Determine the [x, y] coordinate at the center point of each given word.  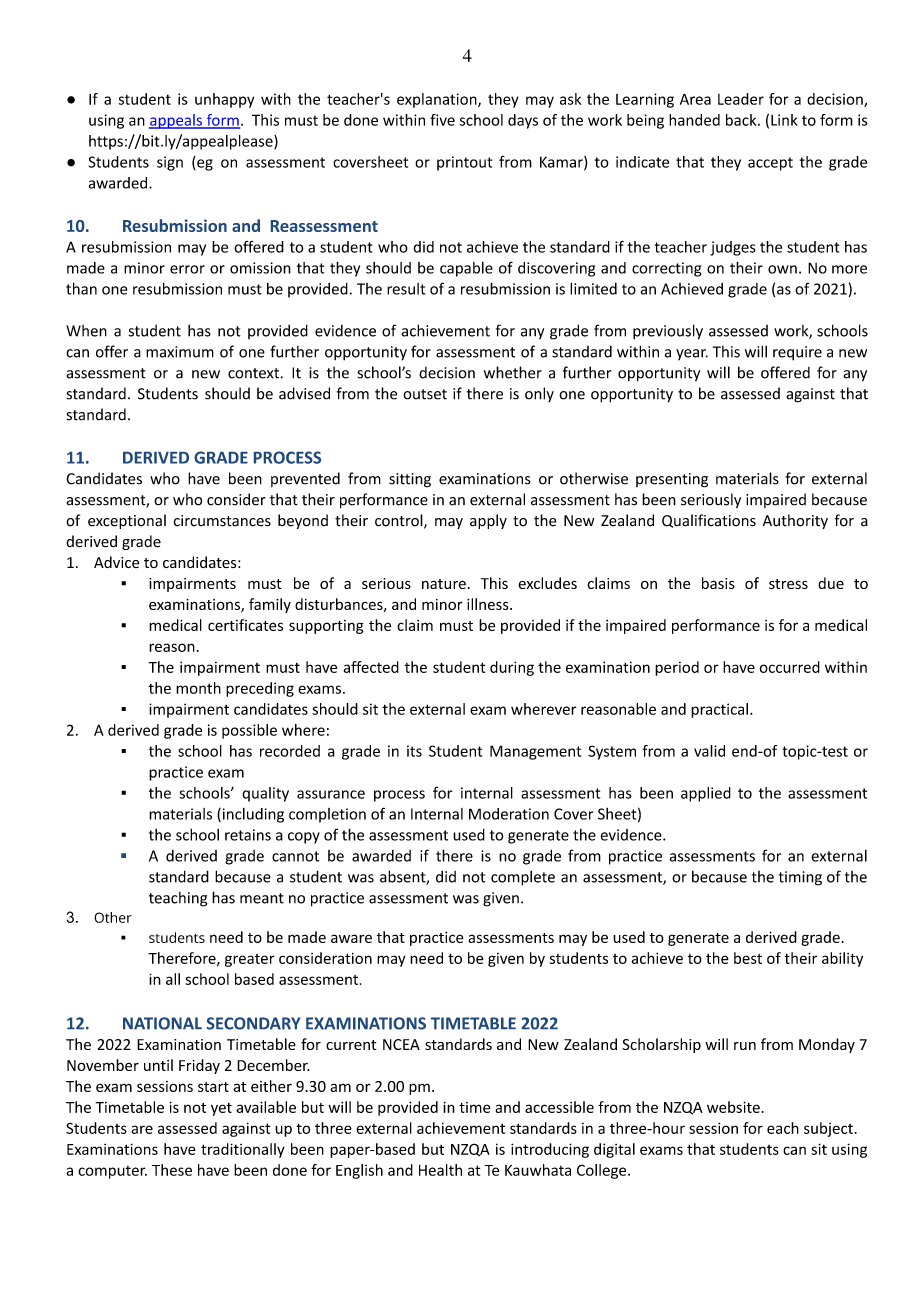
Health [440, 1170]
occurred [790, 667]
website [733, 1107]
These [172, 1170]
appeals [176, 121]
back [742, 120]
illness [489, 604]
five [442, 120]
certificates [245, 625]
